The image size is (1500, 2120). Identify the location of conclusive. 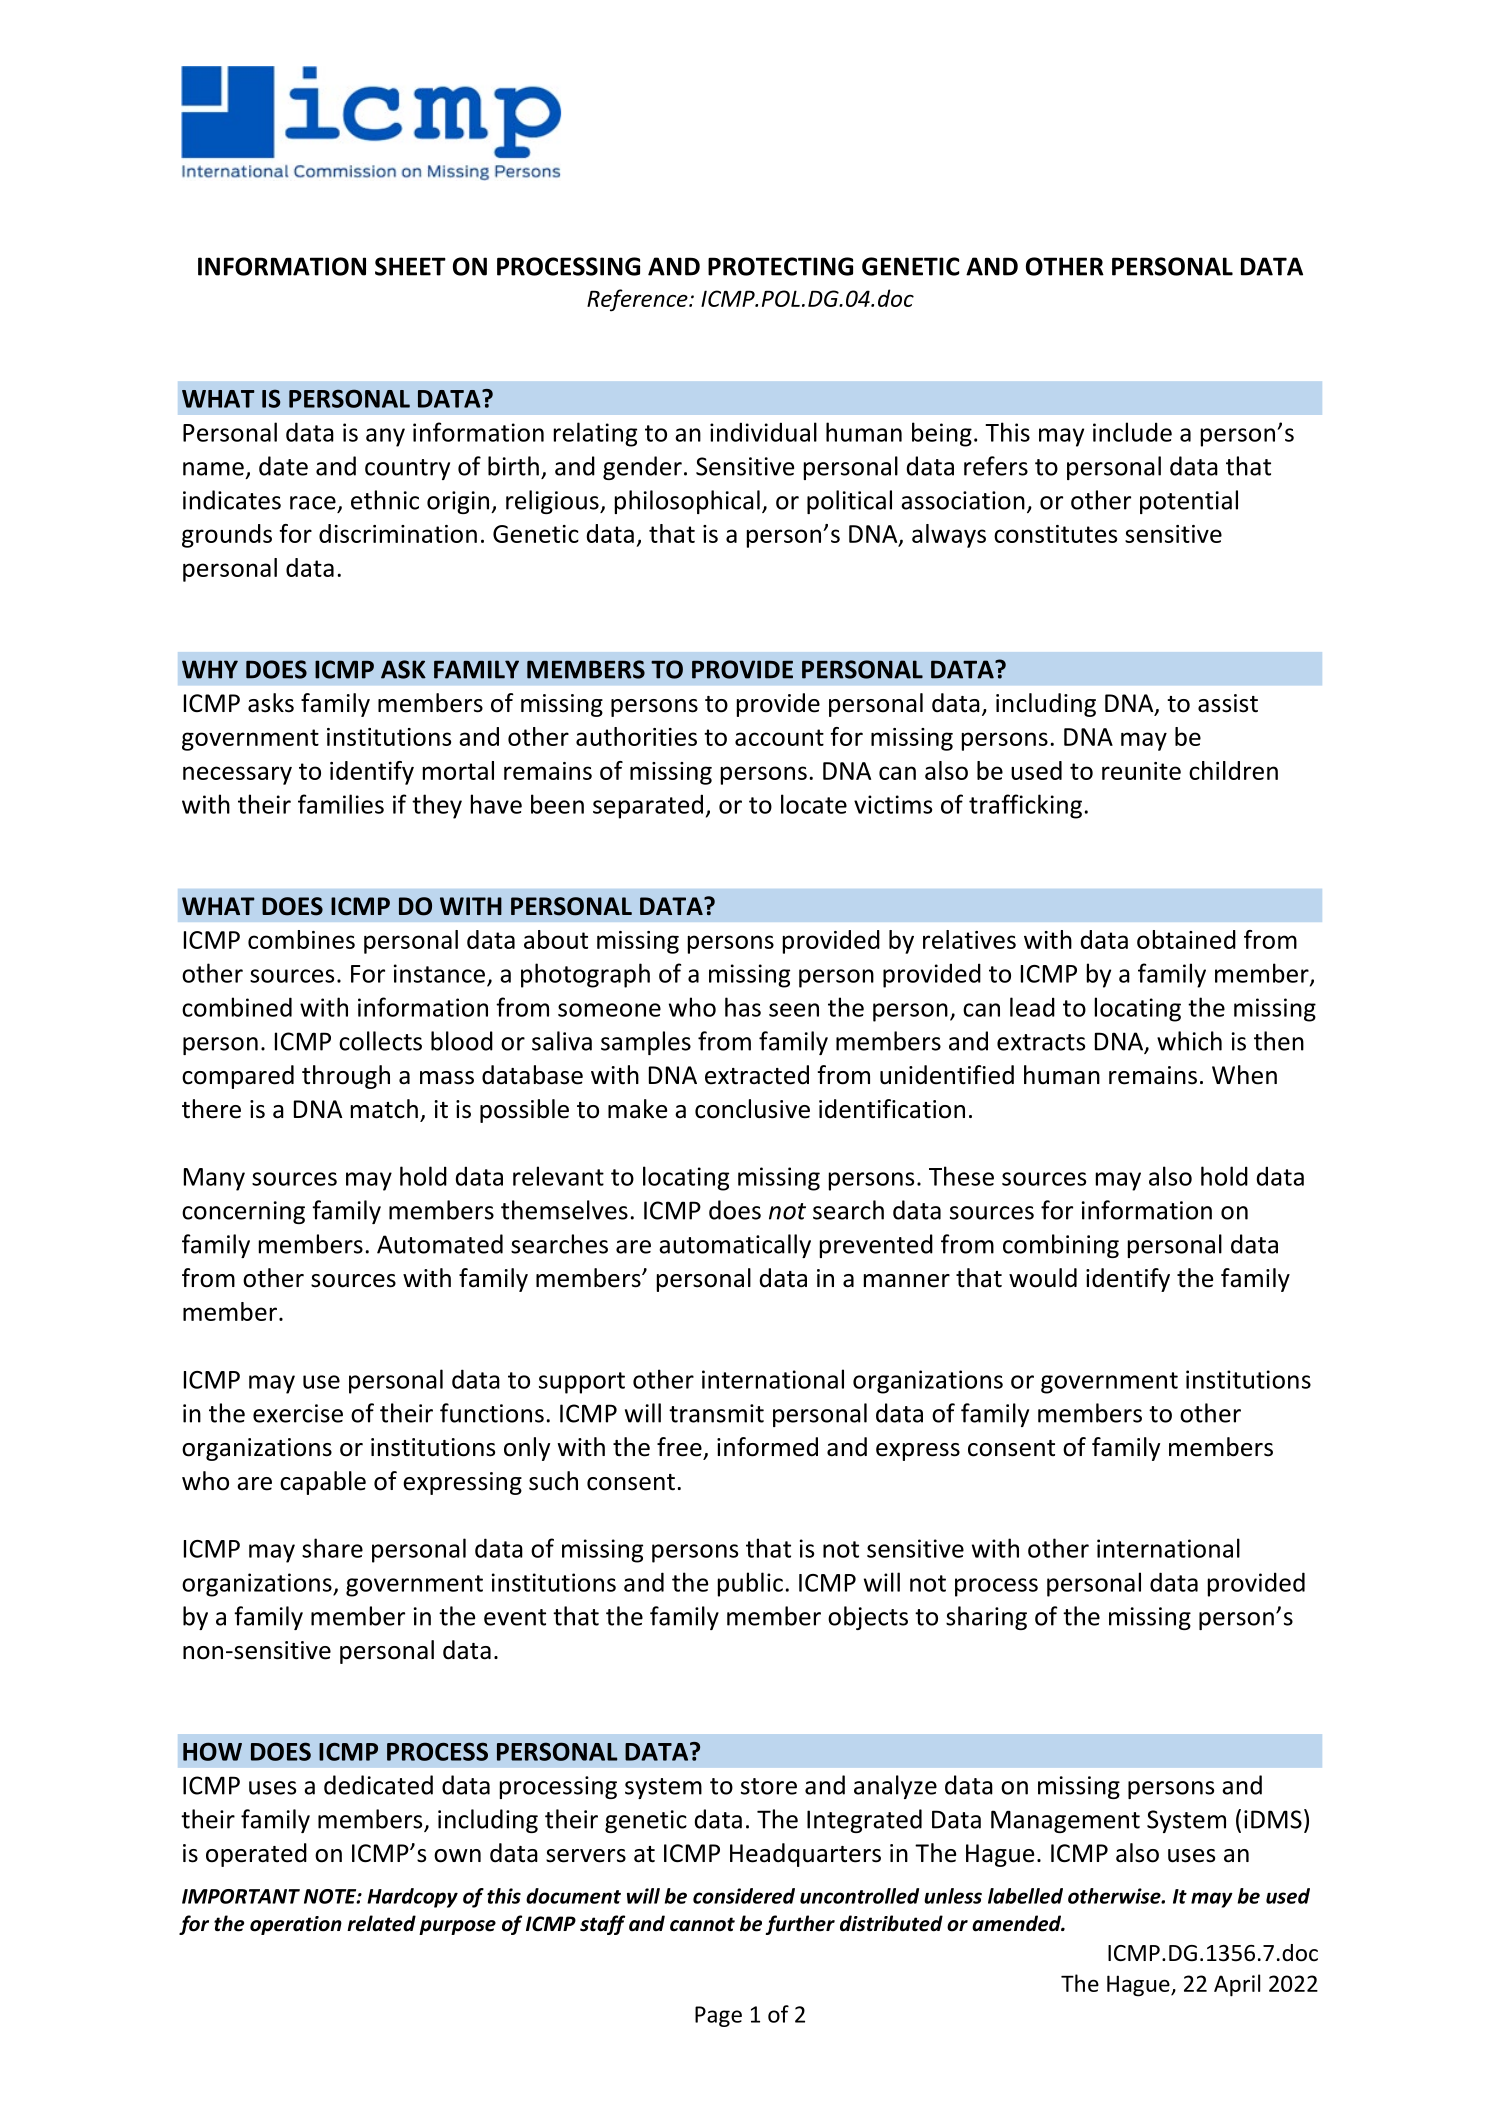
(752, 1109).
